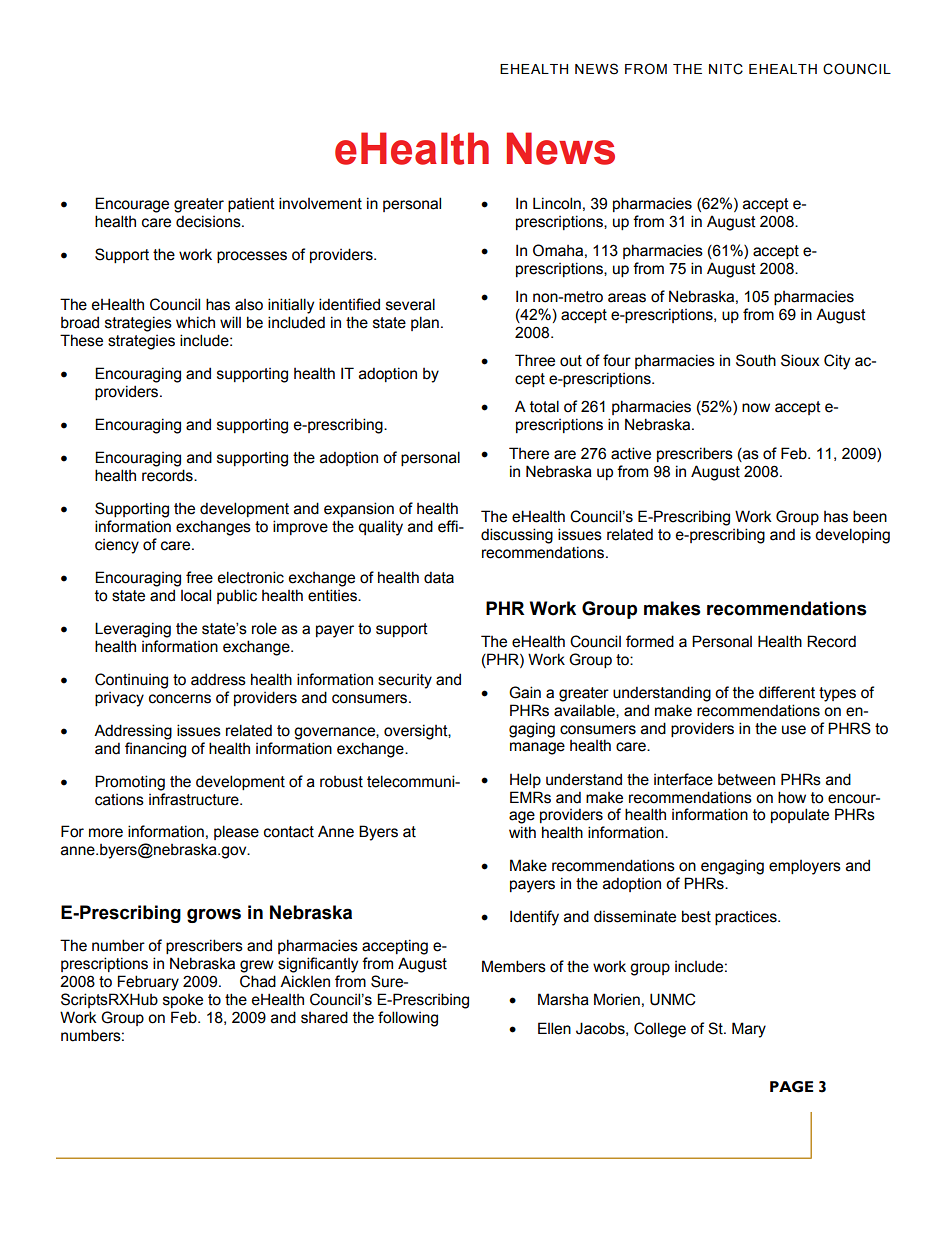 The image size is (952, 1233). Describe the element at coordinates (148, 983) in the document. I see `February` at that location.
